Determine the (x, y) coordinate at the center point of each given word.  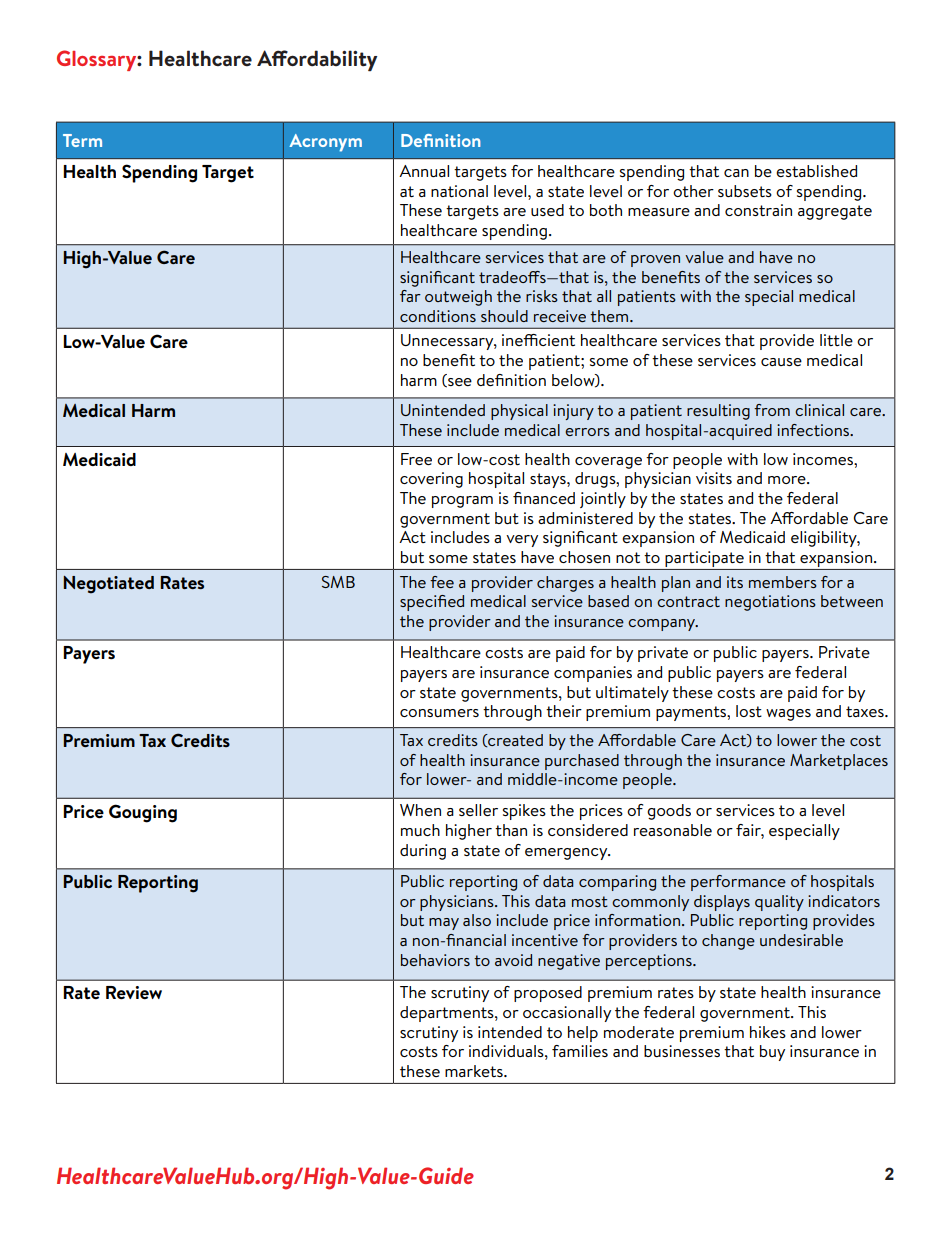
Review (134, 993)
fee (442, 582)
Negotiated (109, 585)
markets (475, 1071)
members (783, 582)
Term (82, 140)
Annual (424, 171)
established (816, 171)
